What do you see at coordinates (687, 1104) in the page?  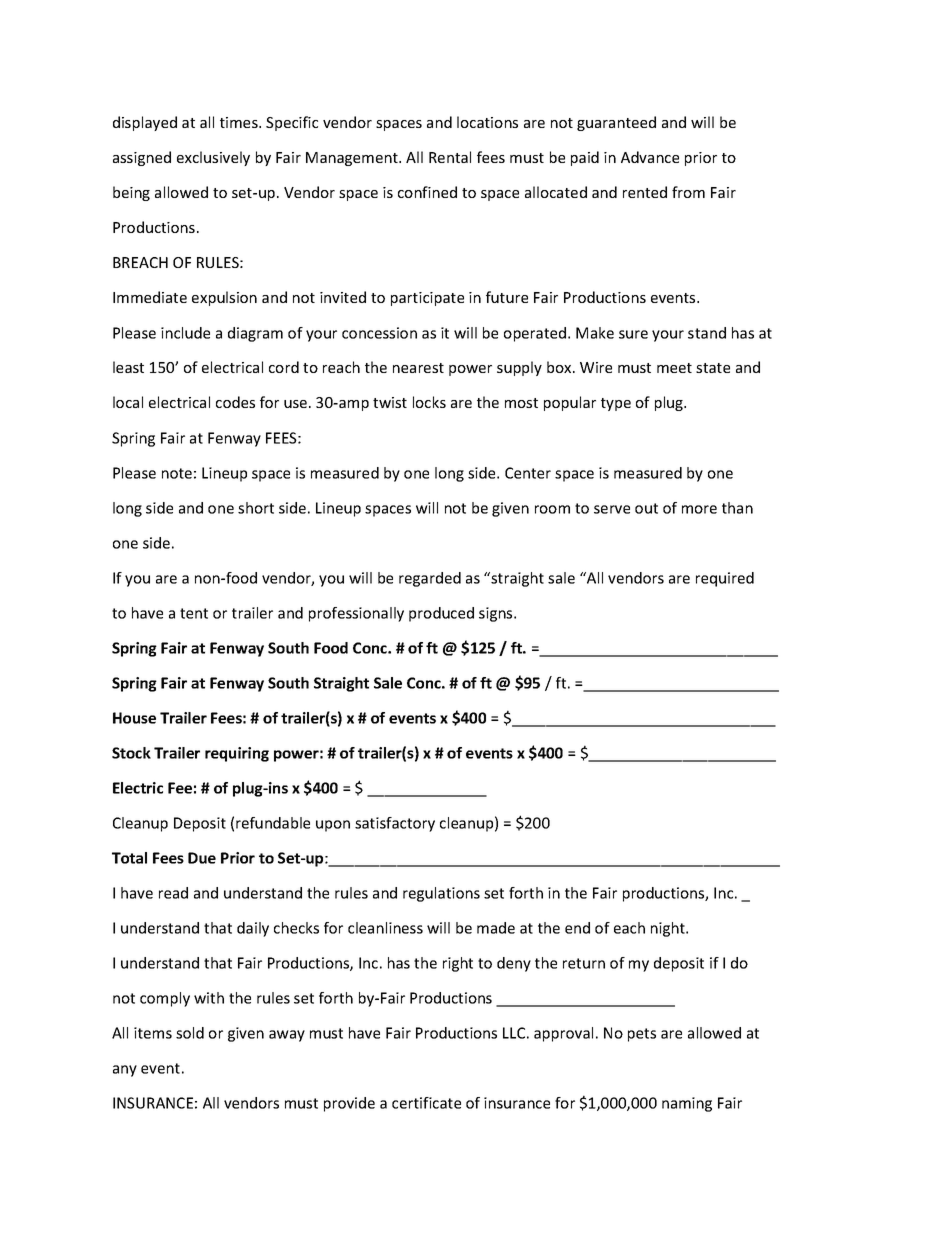 I see `naming` at bounding box center [687, 1104].
